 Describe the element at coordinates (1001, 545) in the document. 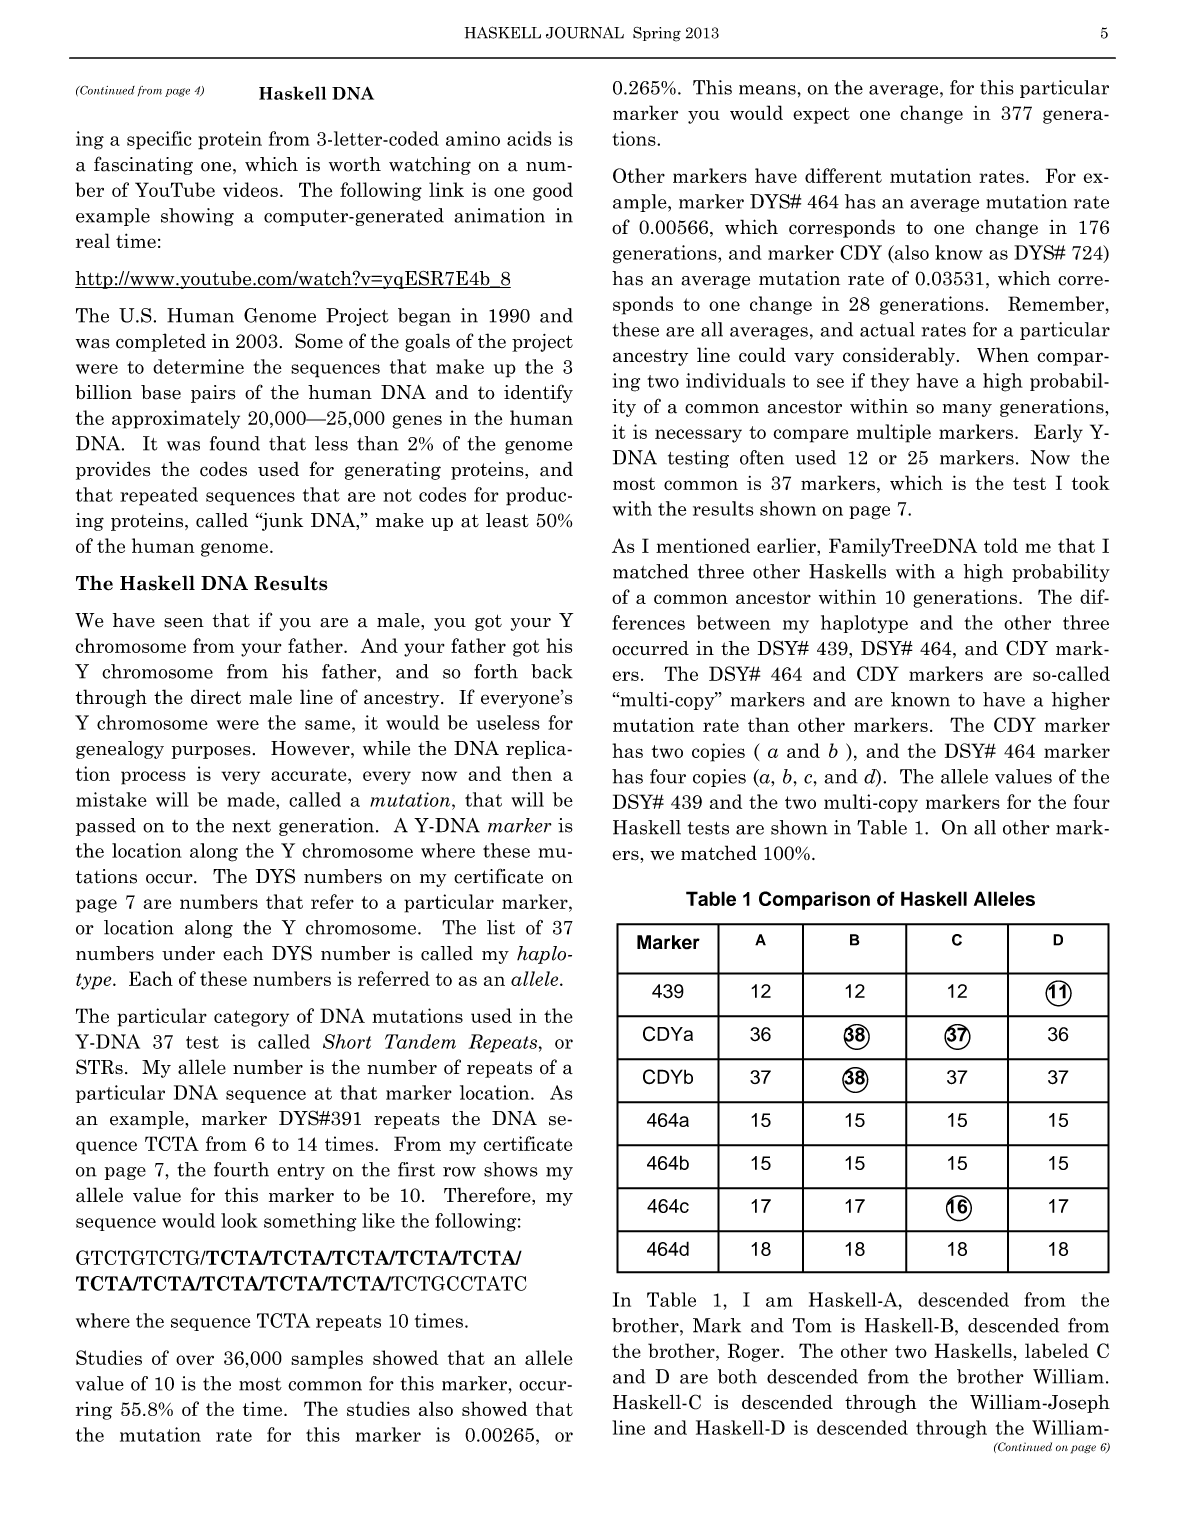

I see `told` at that location.
